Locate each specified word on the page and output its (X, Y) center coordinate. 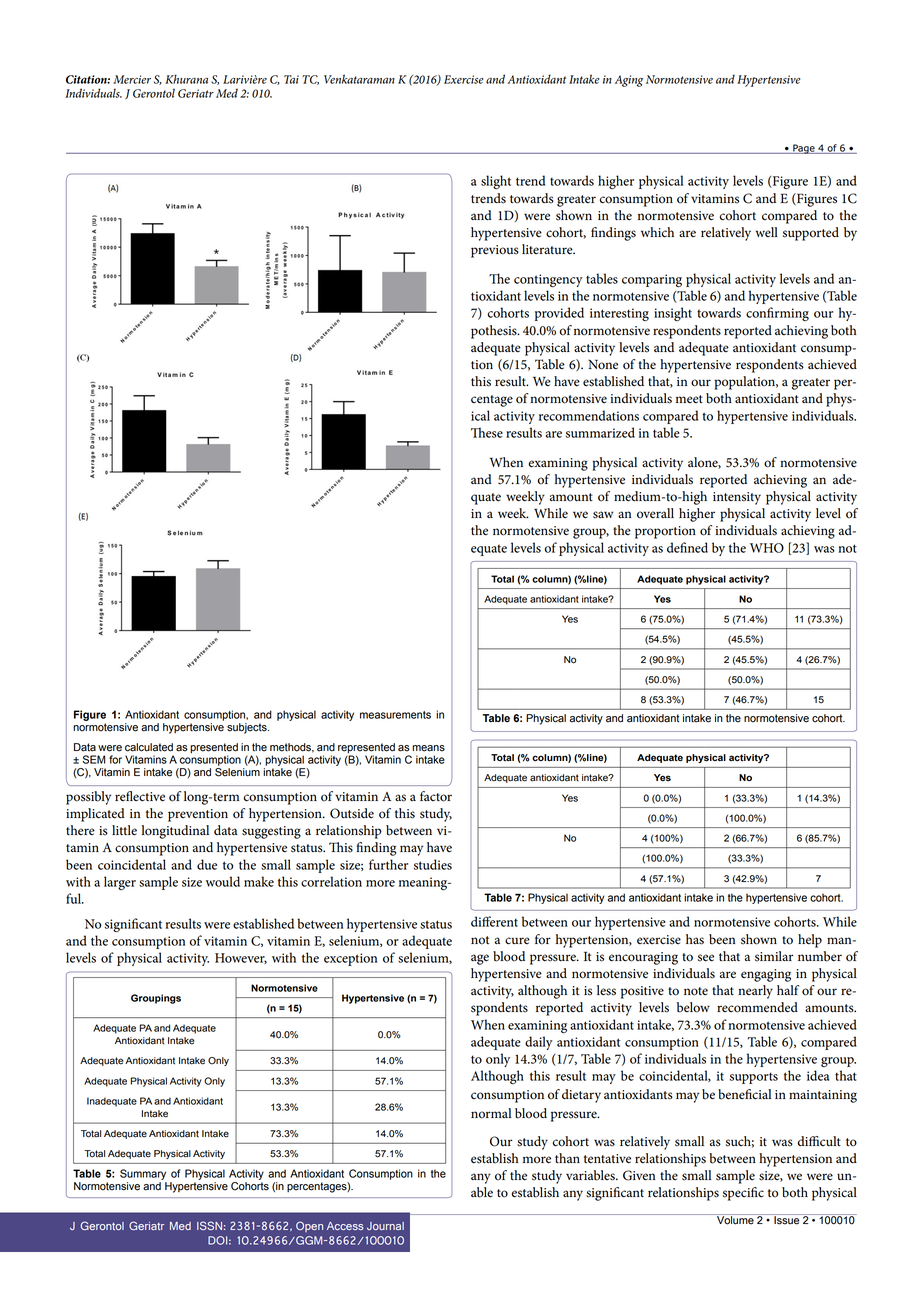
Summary (143, 1174)
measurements (395, 715)
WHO (767, 548)
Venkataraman (359, 79)
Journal (385, 1226)
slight (496, 182)
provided (559, 314)
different (494, 921)
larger (120, 883)
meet (689, 399)
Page (804, 149)
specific (743, 1194)
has (695, 939)
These (487, 432)
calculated (149, 747)
